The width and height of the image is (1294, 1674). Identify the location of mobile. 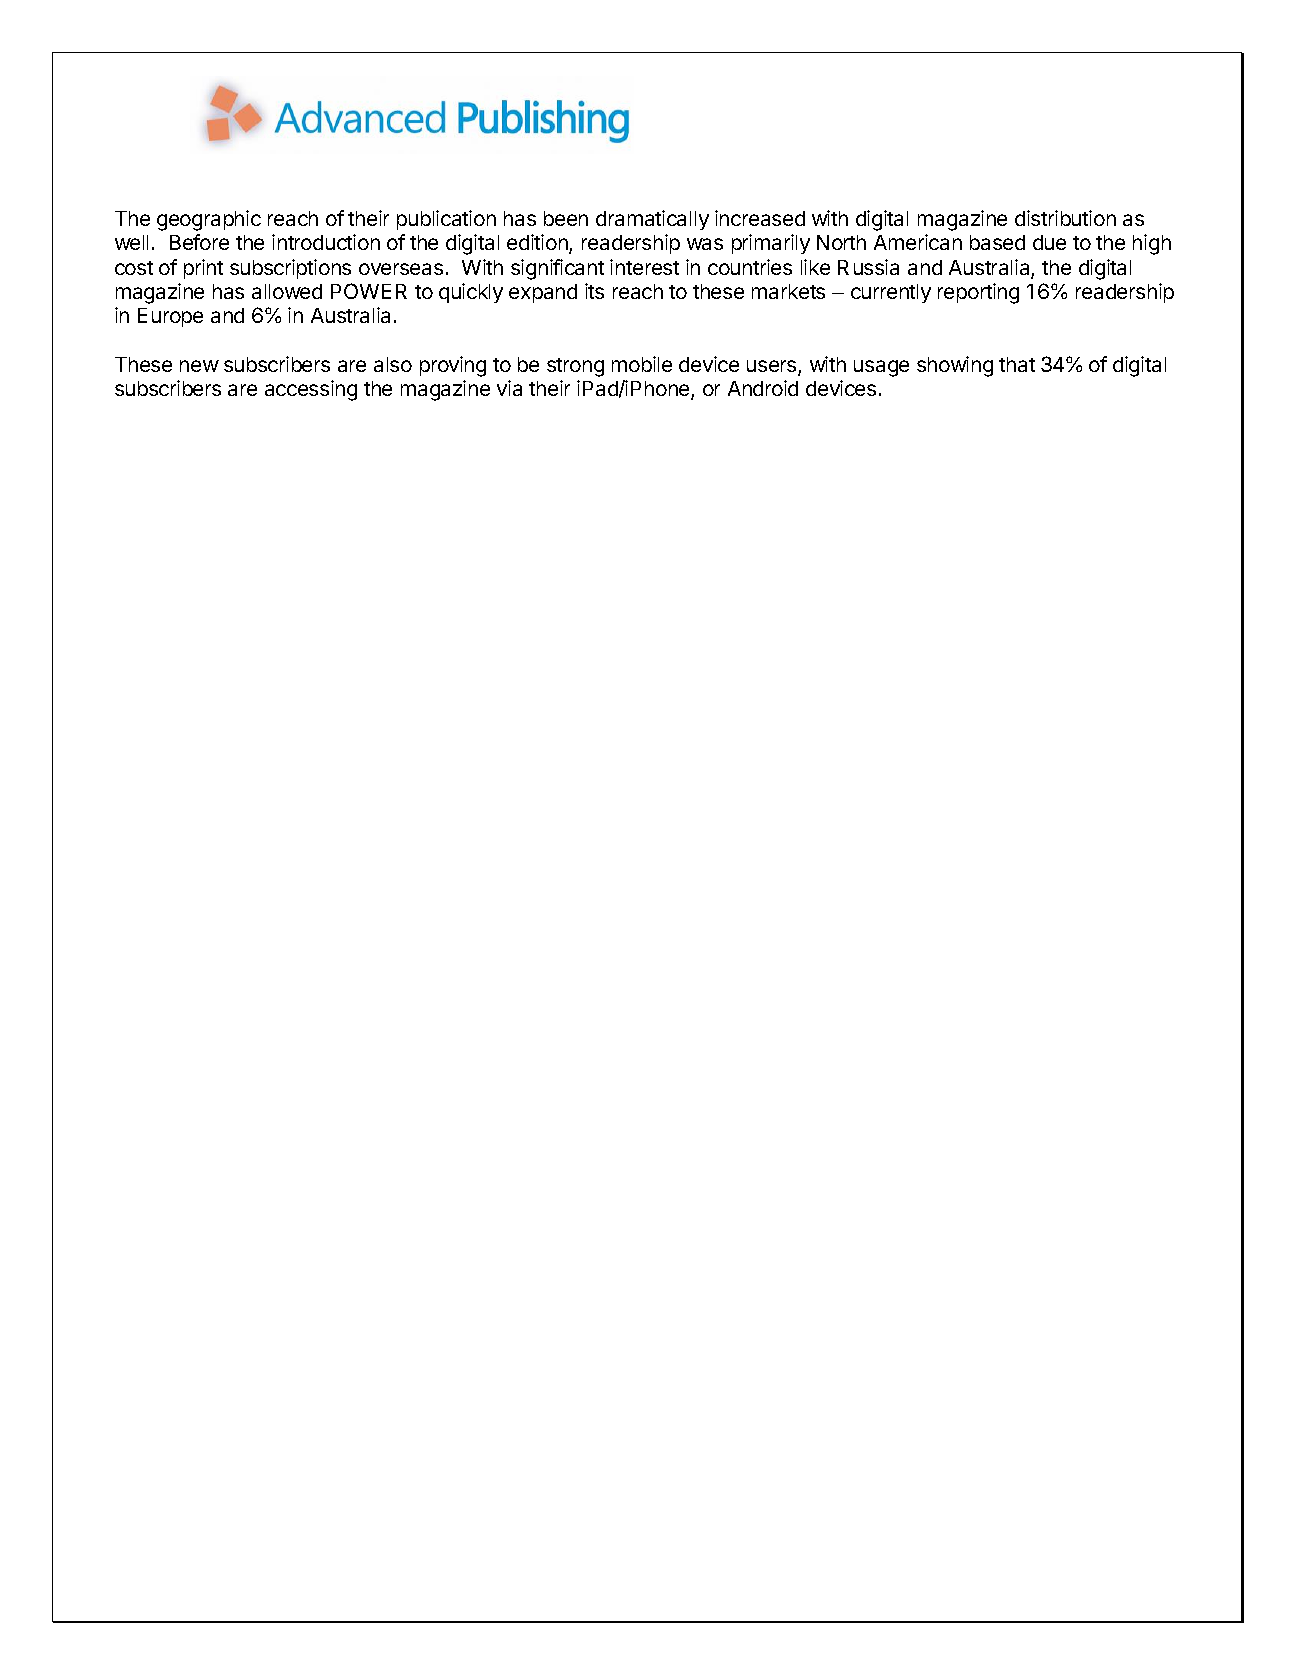
(642, 364).
